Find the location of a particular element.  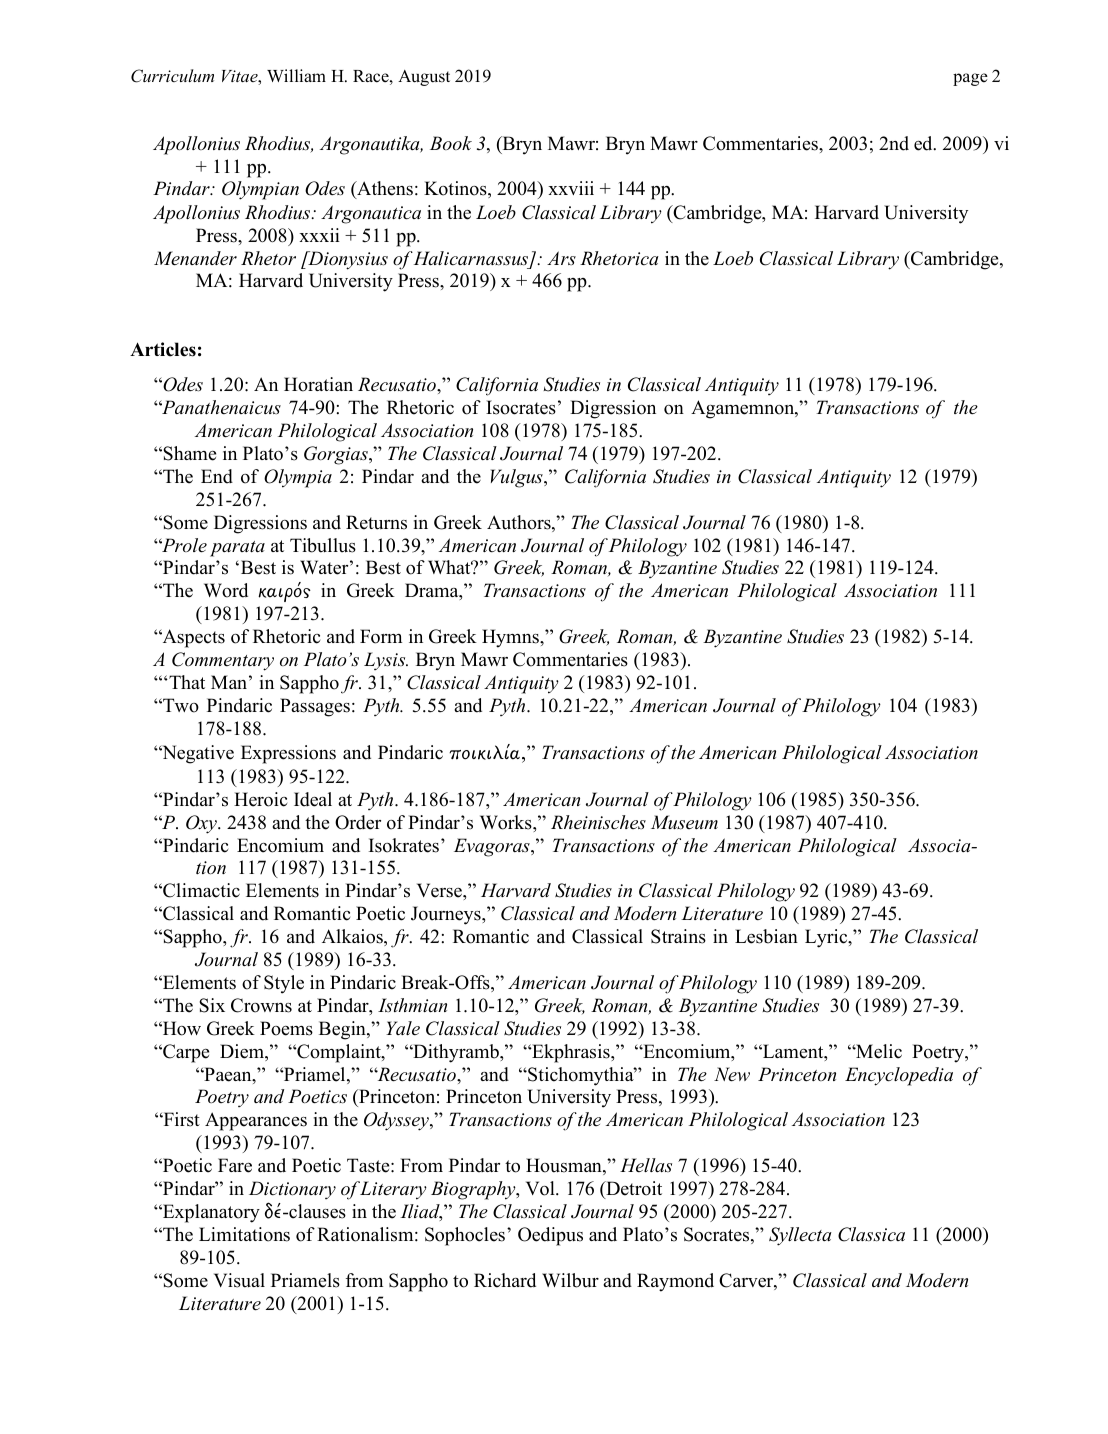

xxviii is located at coordinates (571, 188).
